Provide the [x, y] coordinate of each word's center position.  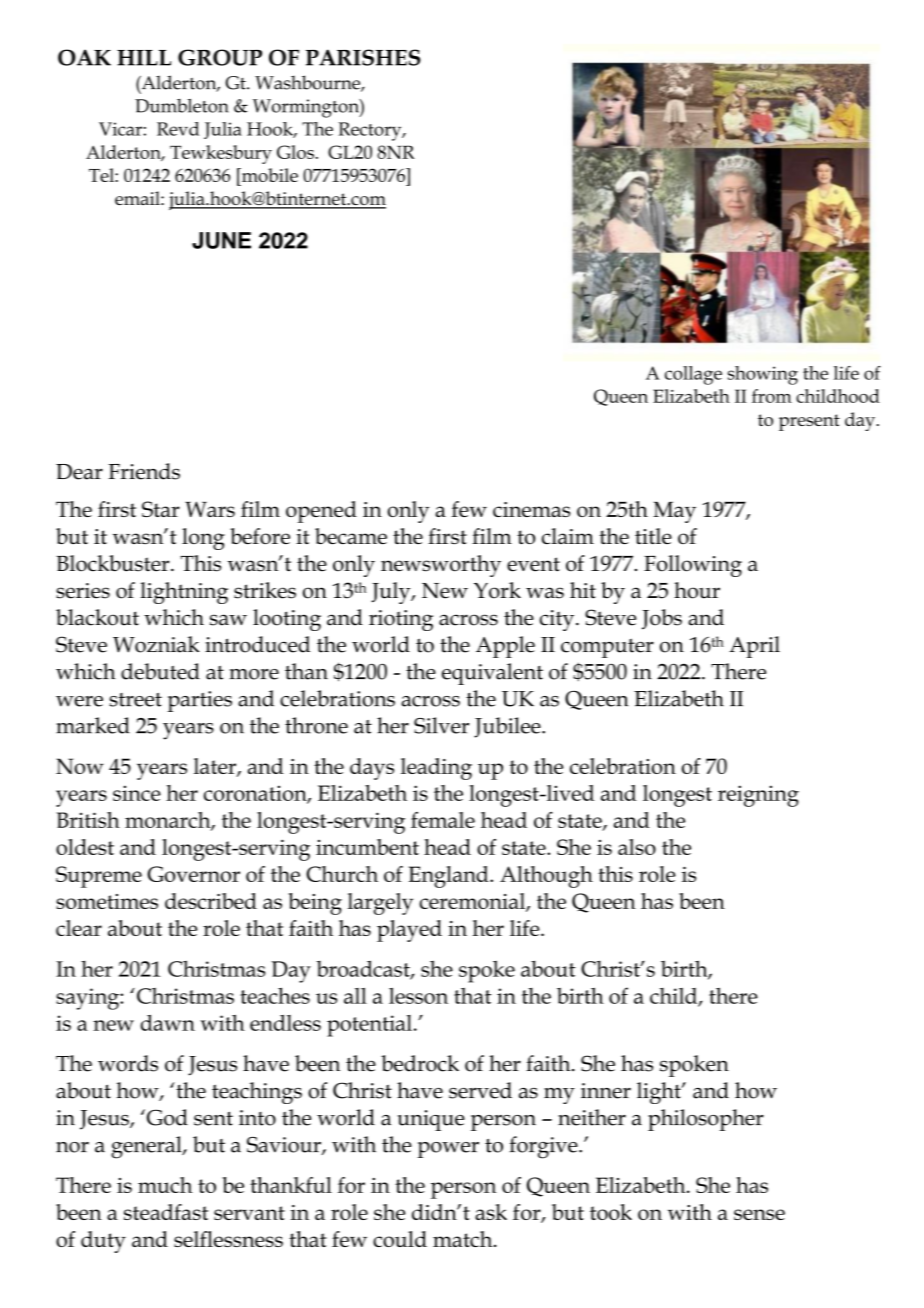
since [137, 793]
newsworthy [441, 566]
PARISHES [363, 57]
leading [436, 769]
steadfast [166, 1212]
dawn [168, 1023]
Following [693, 566]
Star [161, 509]
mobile [269, 175]
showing [763, 375]
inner [606, 1091]
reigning [758, 796]
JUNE [221, 240]
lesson [418, 996]
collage [693, 375]
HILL [144, 58]
